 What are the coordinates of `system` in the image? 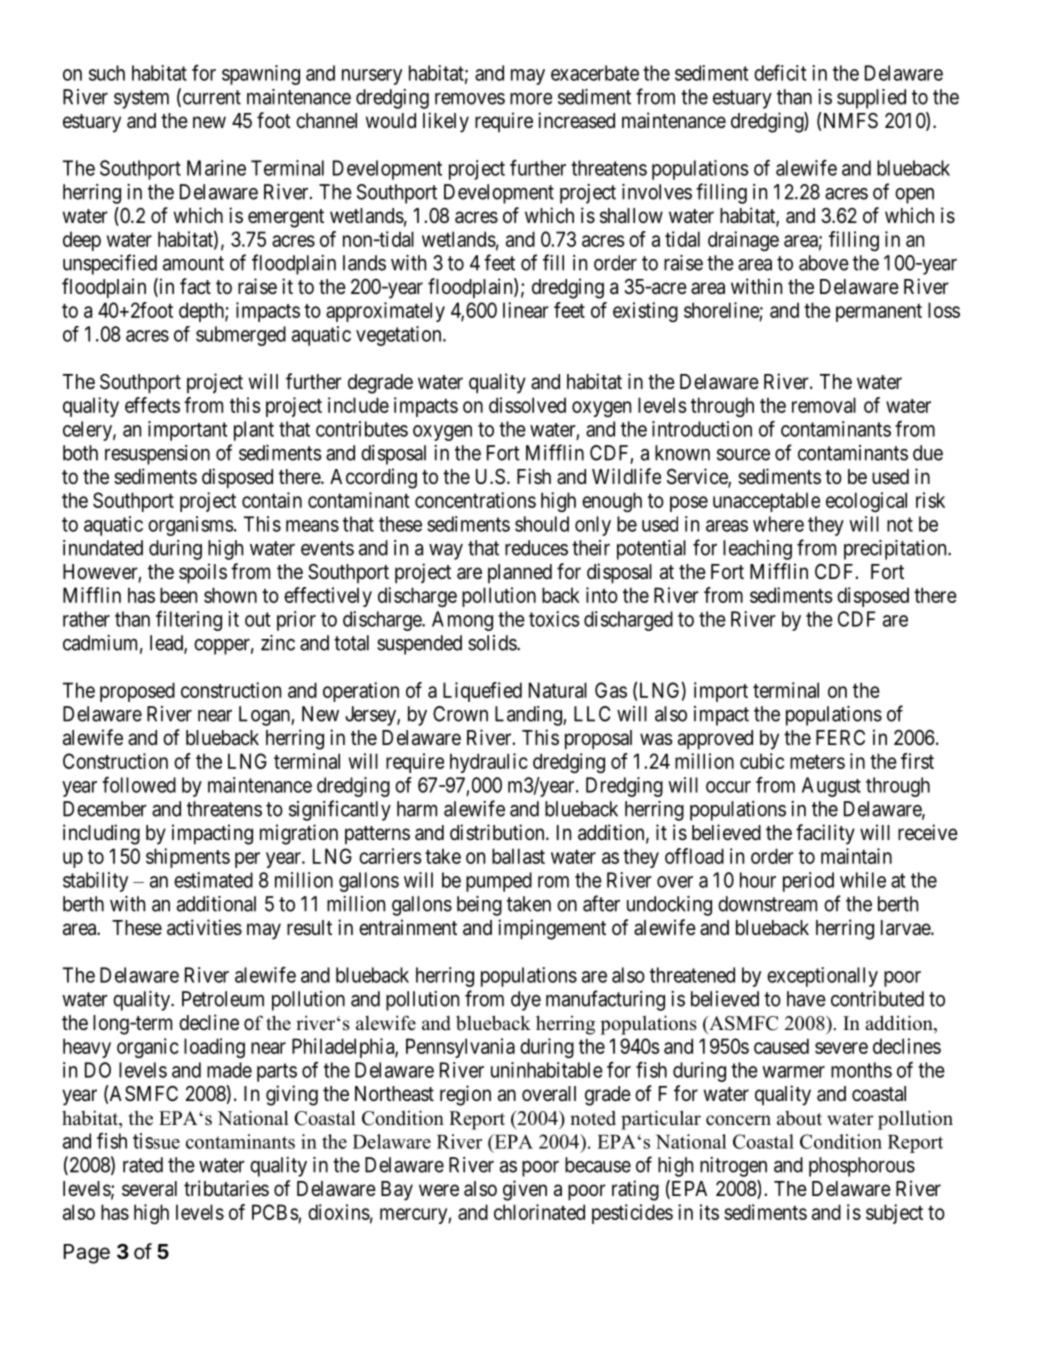 It's located at (141, 99).
